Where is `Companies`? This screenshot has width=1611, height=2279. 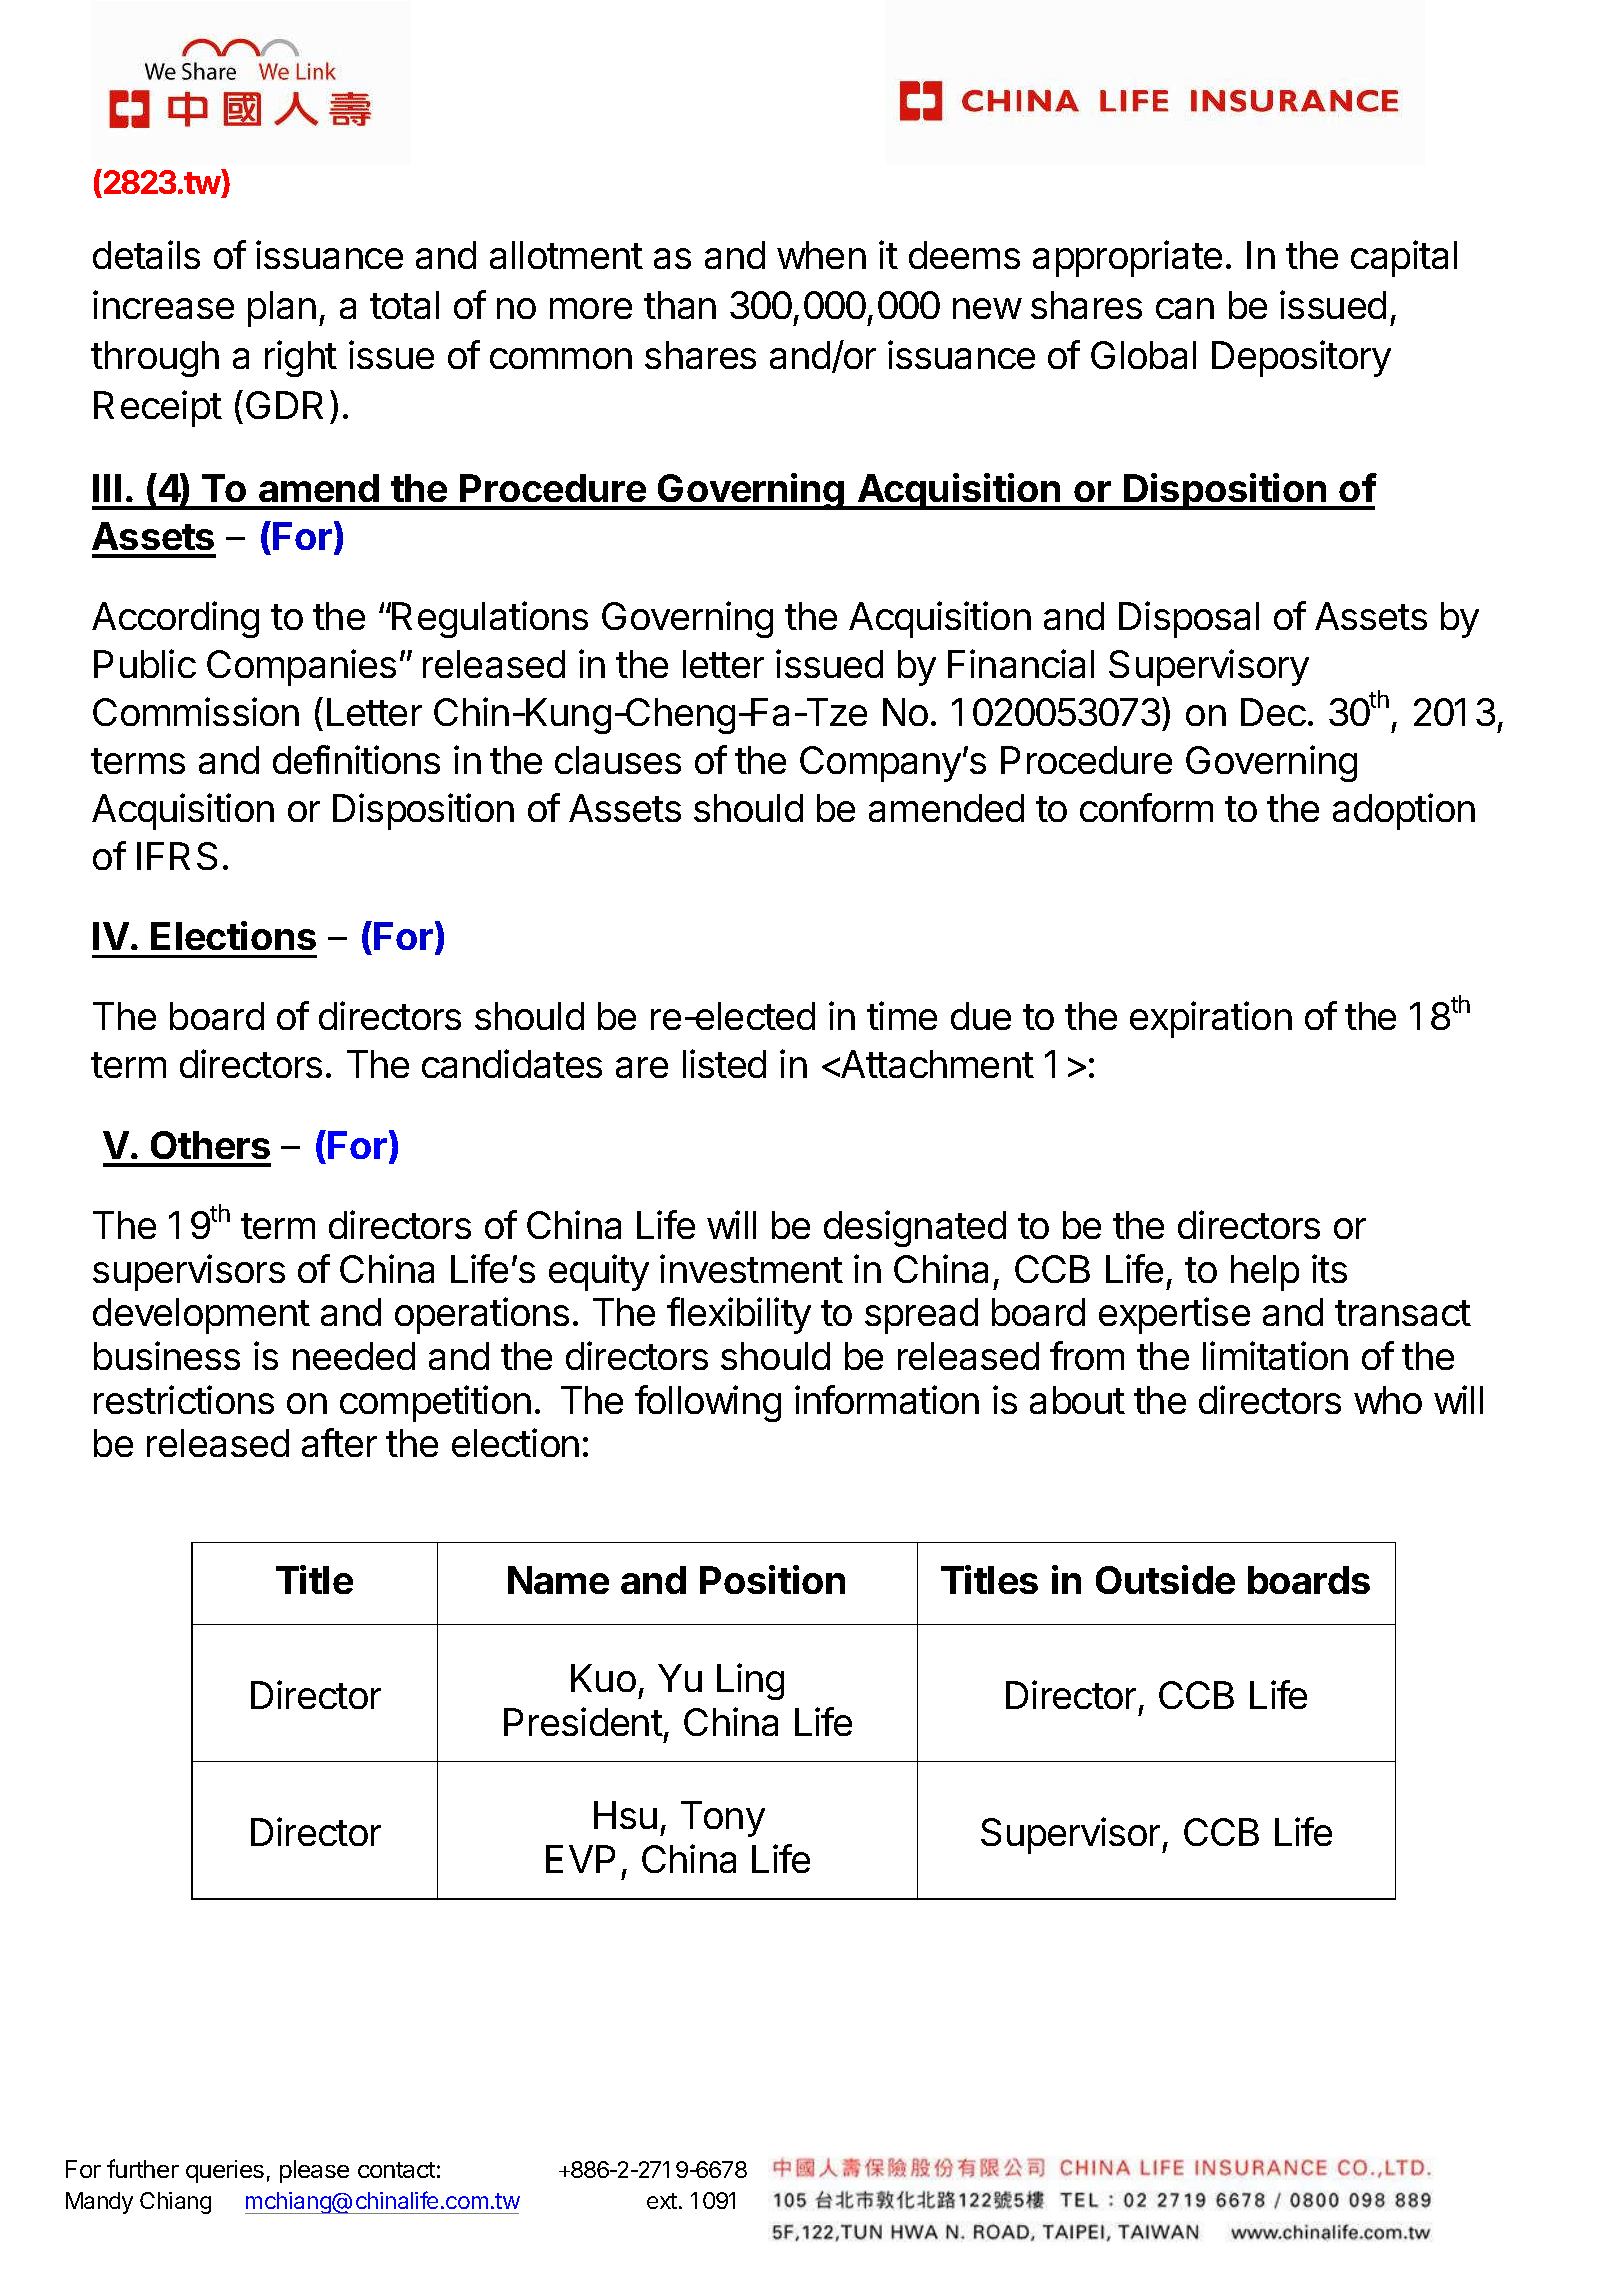
Companies is located at coordinates (301, 667).
